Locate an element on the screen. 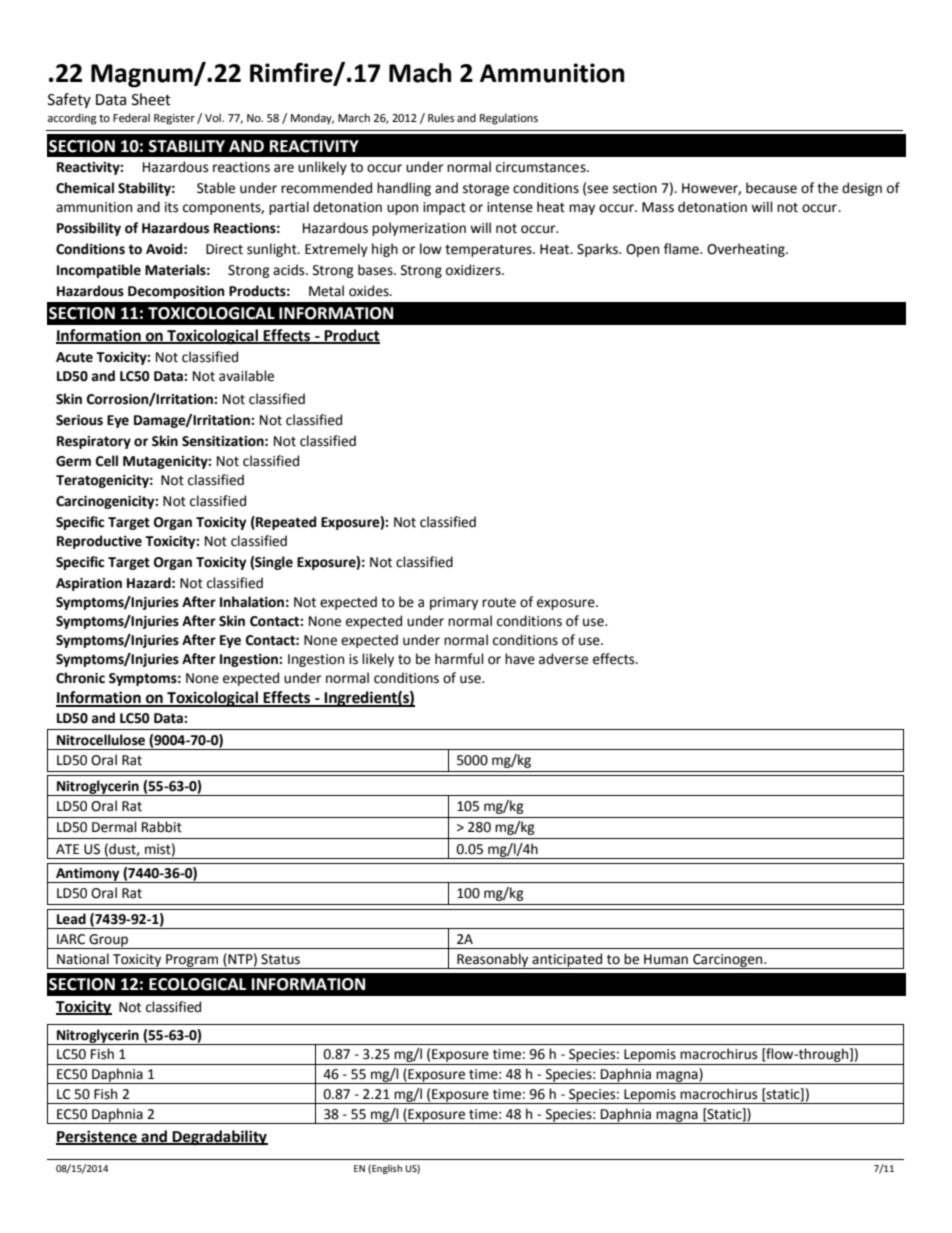 The height and width of the screenshot is (1233, 952). Rules is located at coordinates (441, 118).
